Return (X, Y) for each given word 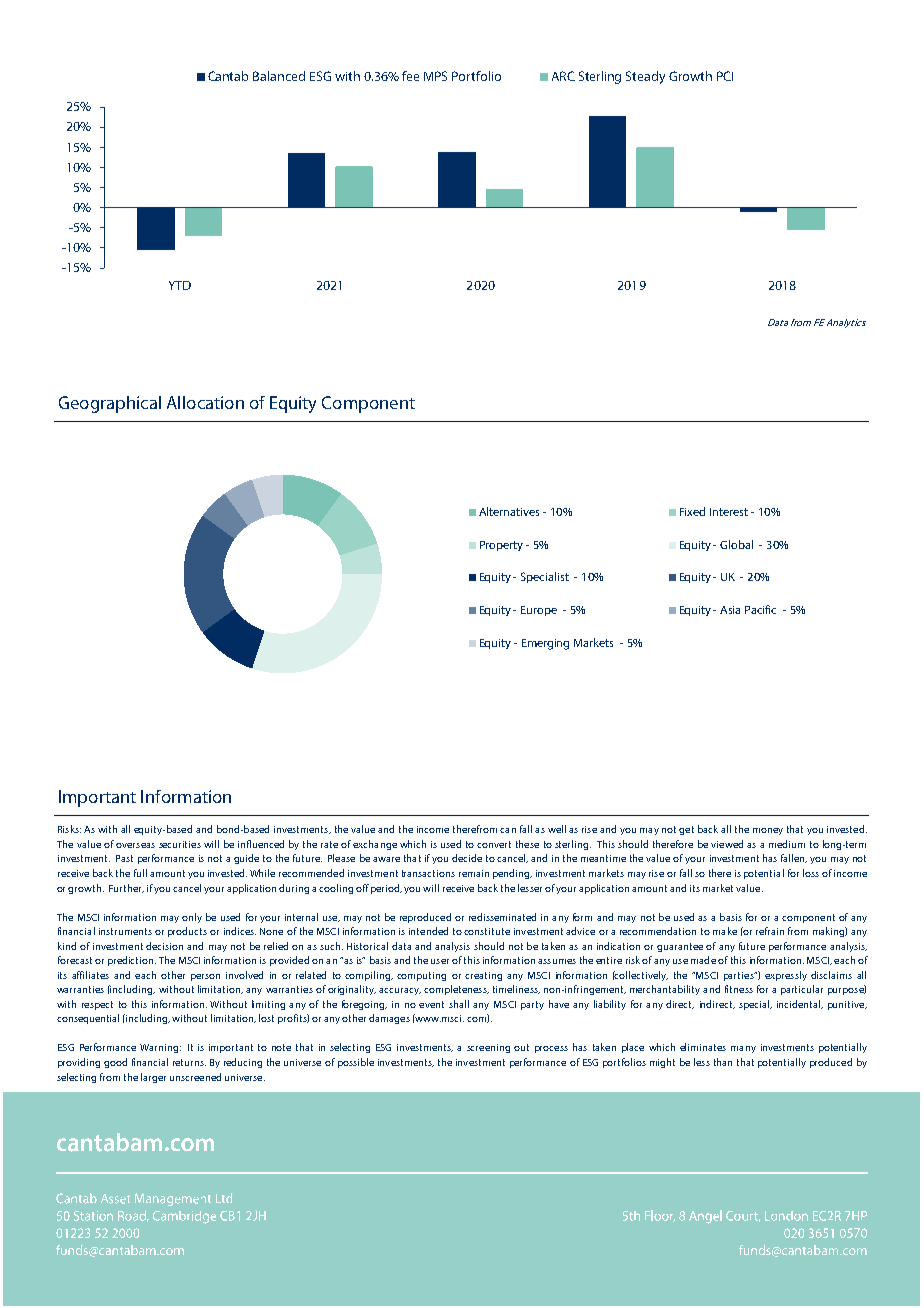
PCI (725, 76)
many (743, 1049)
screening (488, 1048)
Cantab (228, 76)
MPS (435, 76)
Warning (159, 1048)
